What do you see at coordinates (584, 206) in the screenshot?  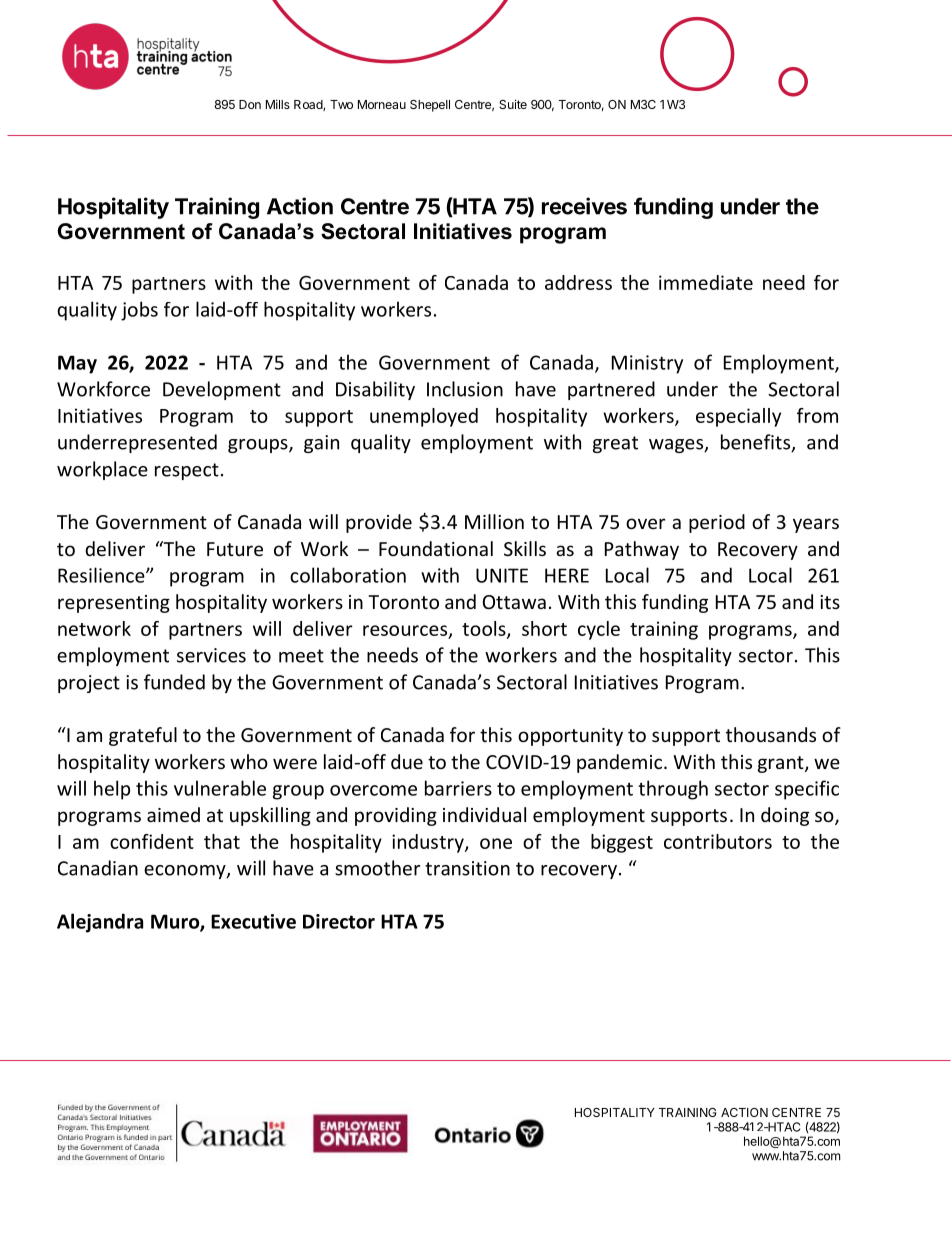 I see `receives` at bounding box center [584, 206].
